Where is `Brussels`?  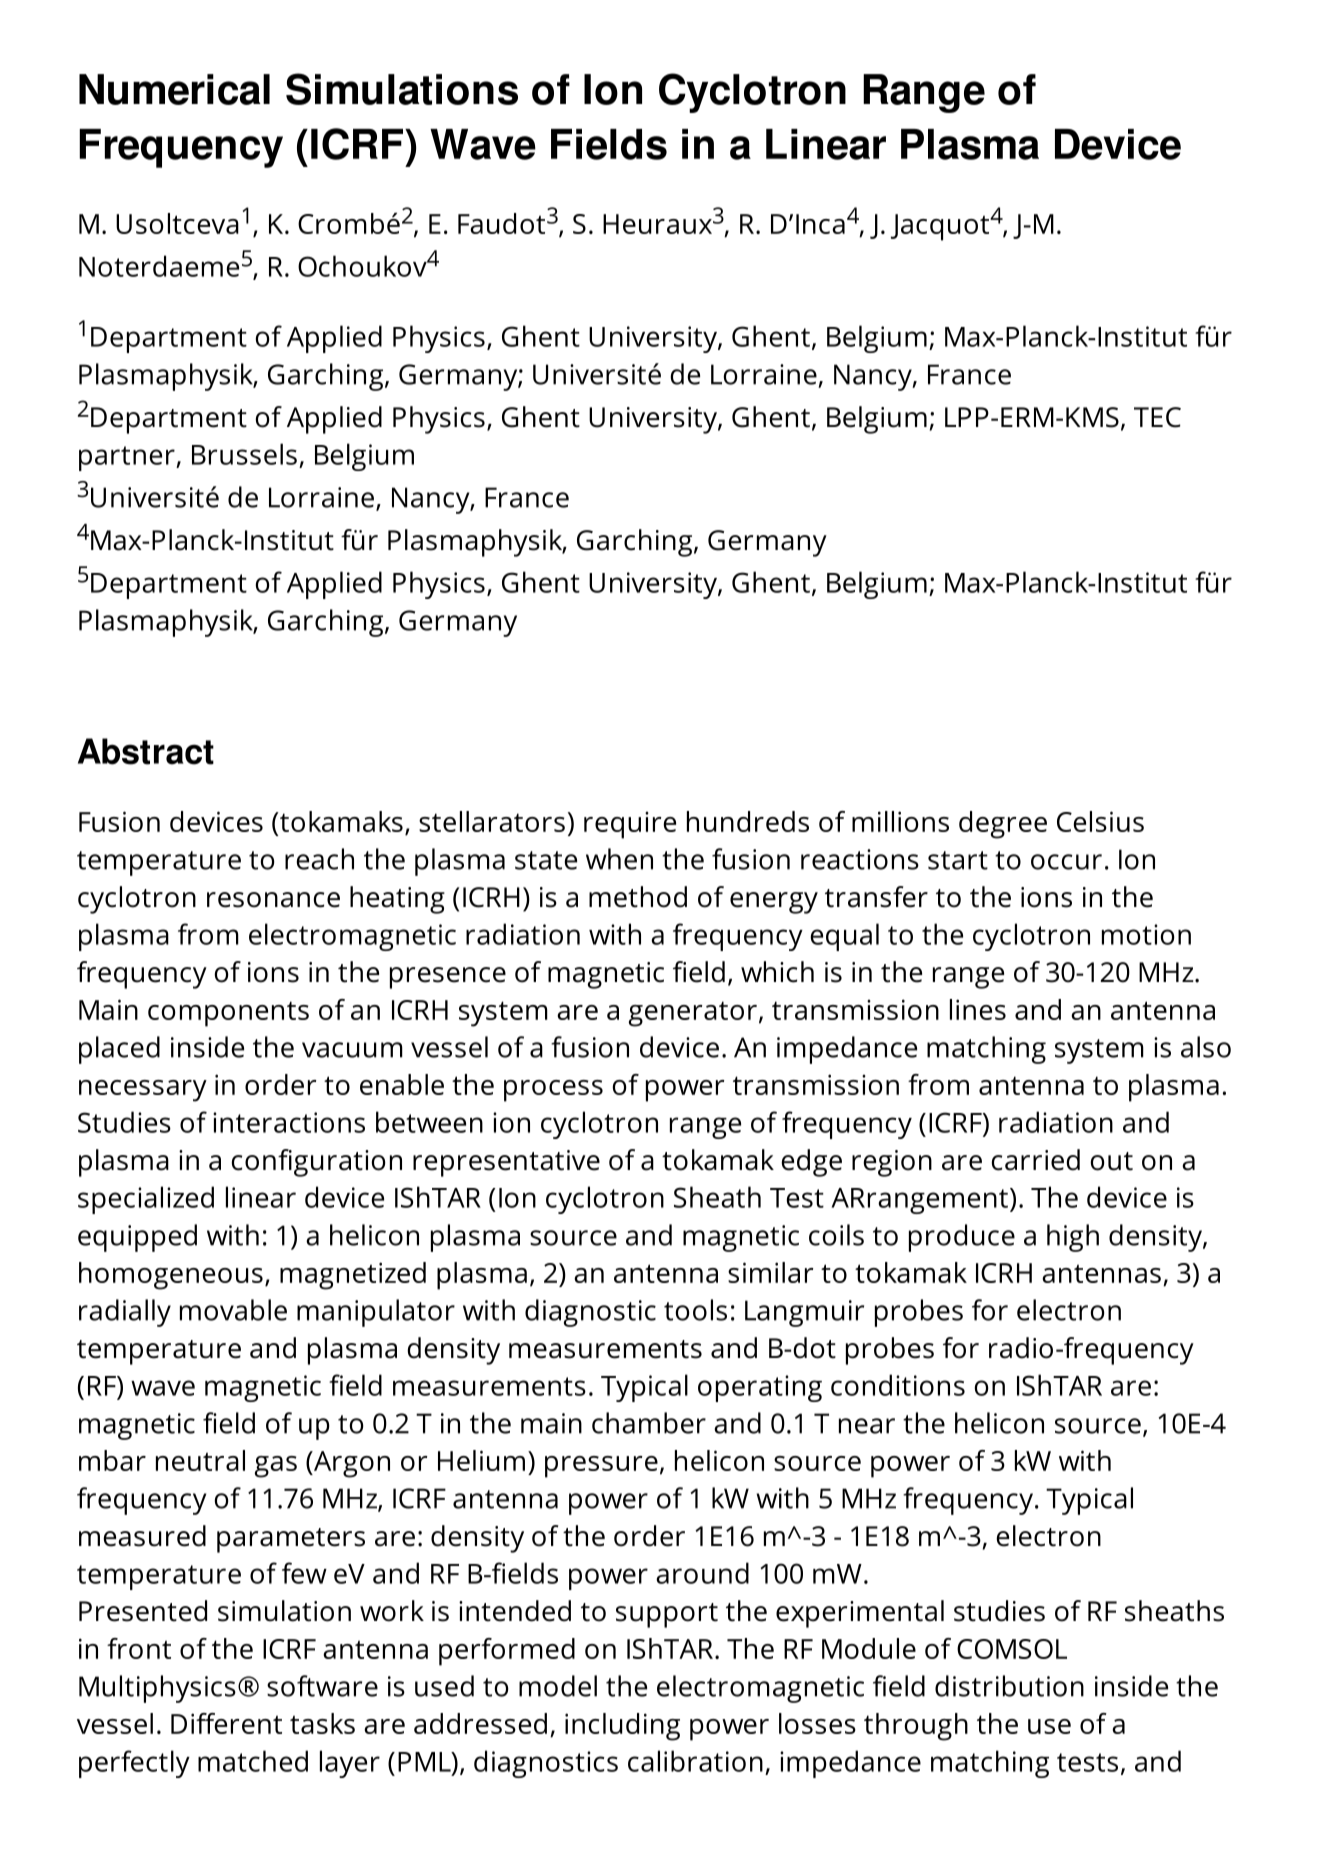
Brussels is located at coordinates (244, 454).
